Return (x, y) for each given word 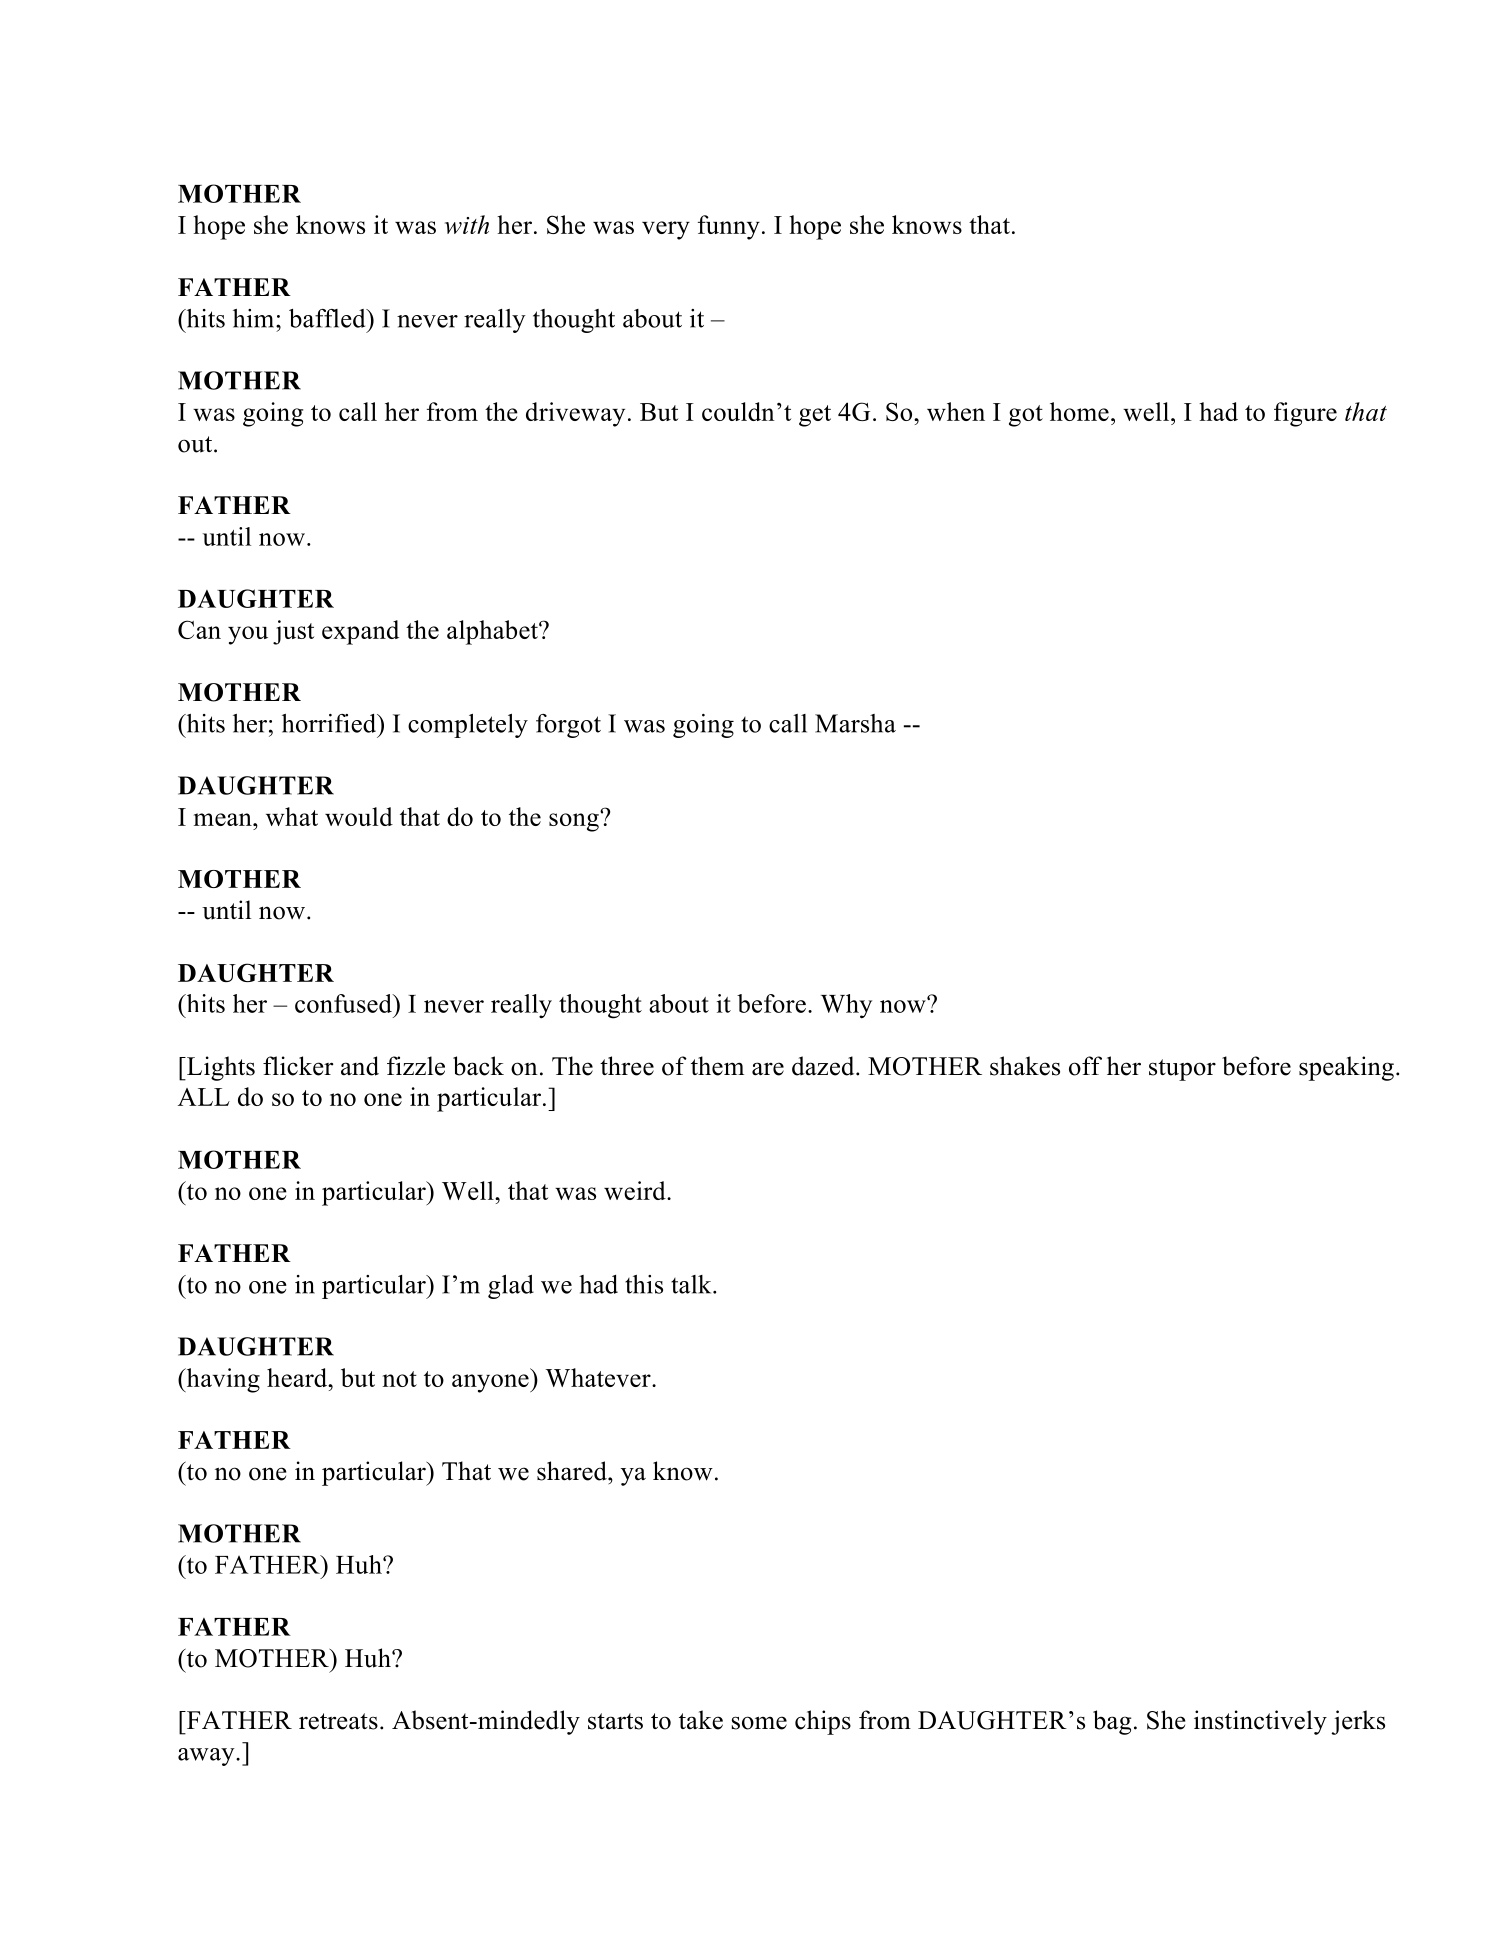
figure (1305, 414)
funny (729, 227)
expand (360, 632)
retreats (338, 1721)
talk (692, 1284)
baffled (328, 318)
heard (298, 1377)
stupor (1182, 1070)
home (1079, 411)
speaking (1346, 1068)
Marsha (855, 723)
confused (344, 1003)
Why (846, 1006)
